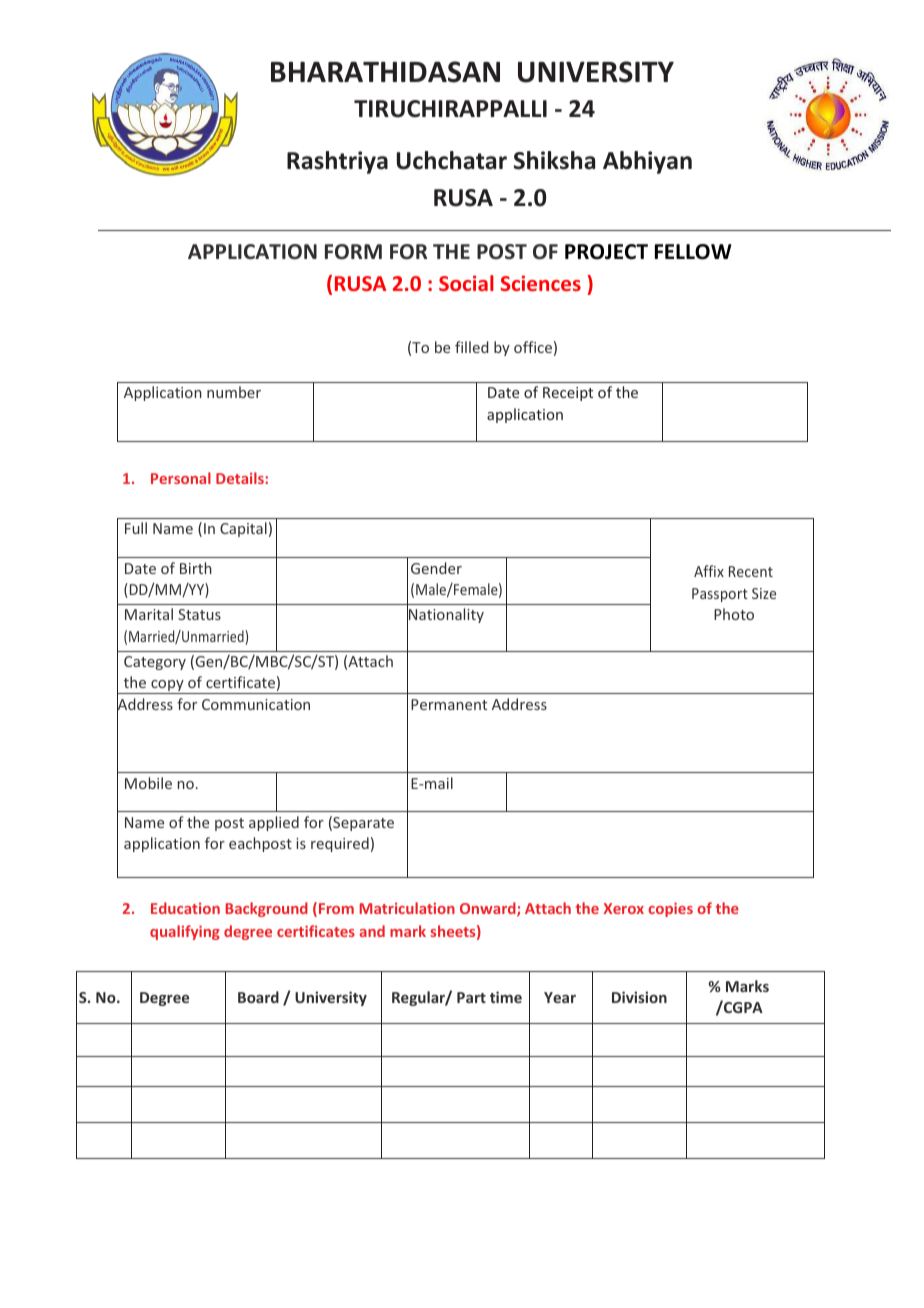  What do you see at coordinates (466, 283) in the page?
I see `Social` at bounding box center [466, 283].
